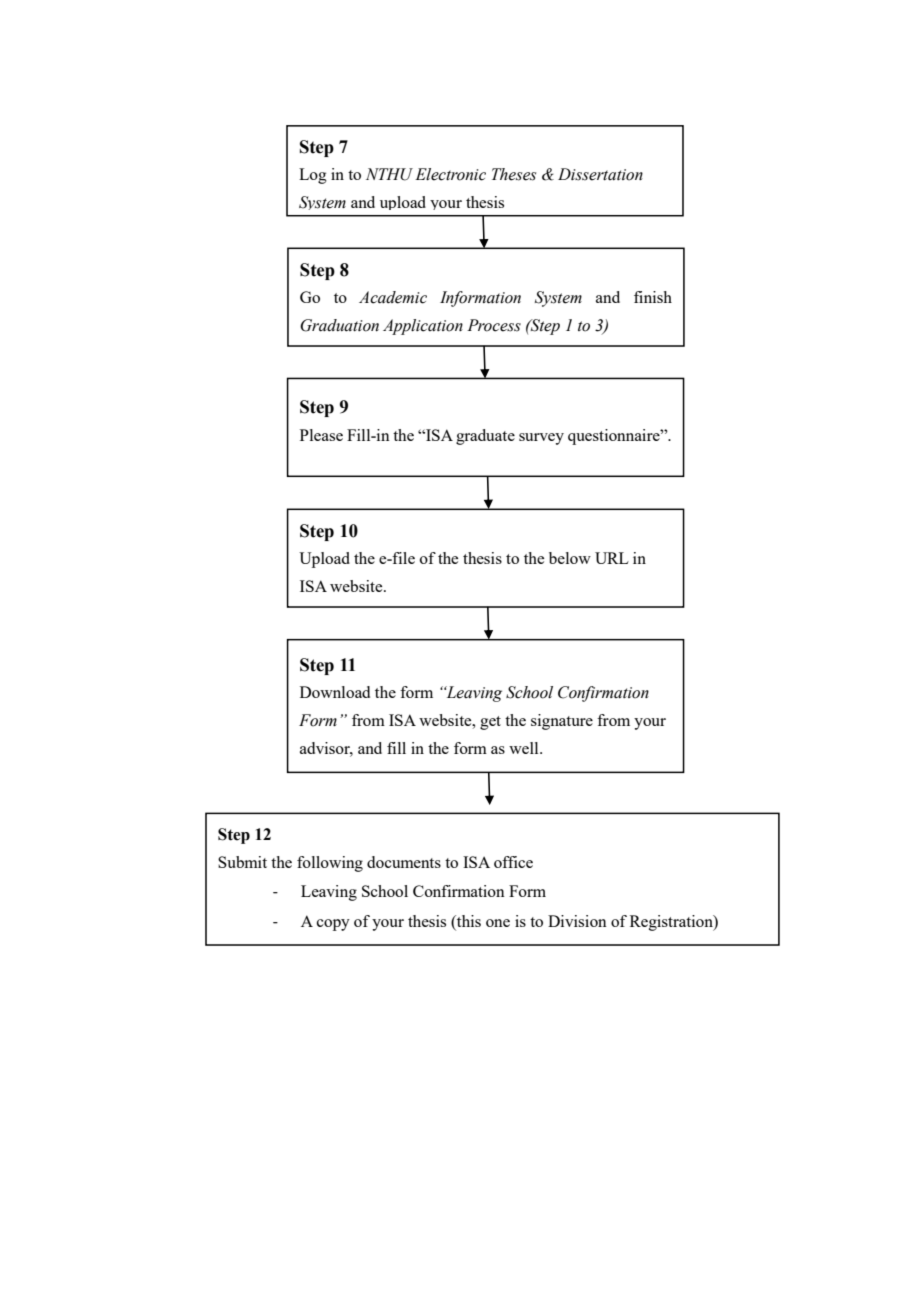  Describe the element at coordinates (612, 558) in the page. I see `URL` at that location.
